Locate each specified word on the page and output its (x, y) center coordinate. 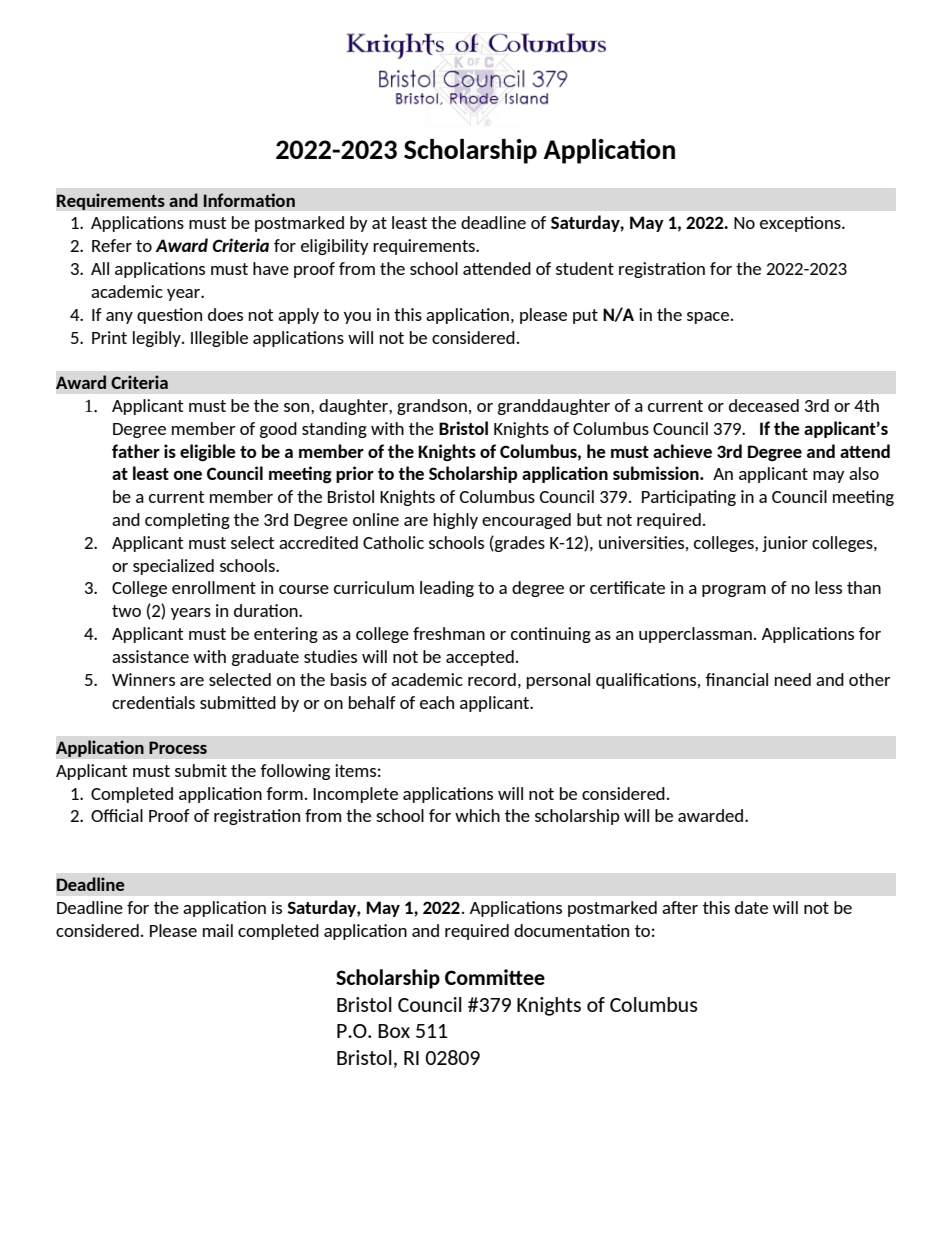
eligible (208, 453)
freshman (449, 633)
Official (117, 815)
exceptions (801, 224)
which (477, 815)
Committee (495, 977)
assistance (150, 656)
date (751, 907)
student (585, 268)
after (680, 907)
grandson (432, 407)
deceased (764, 405)
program (734, 591)
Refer (112, 245)
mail (218, 930)
